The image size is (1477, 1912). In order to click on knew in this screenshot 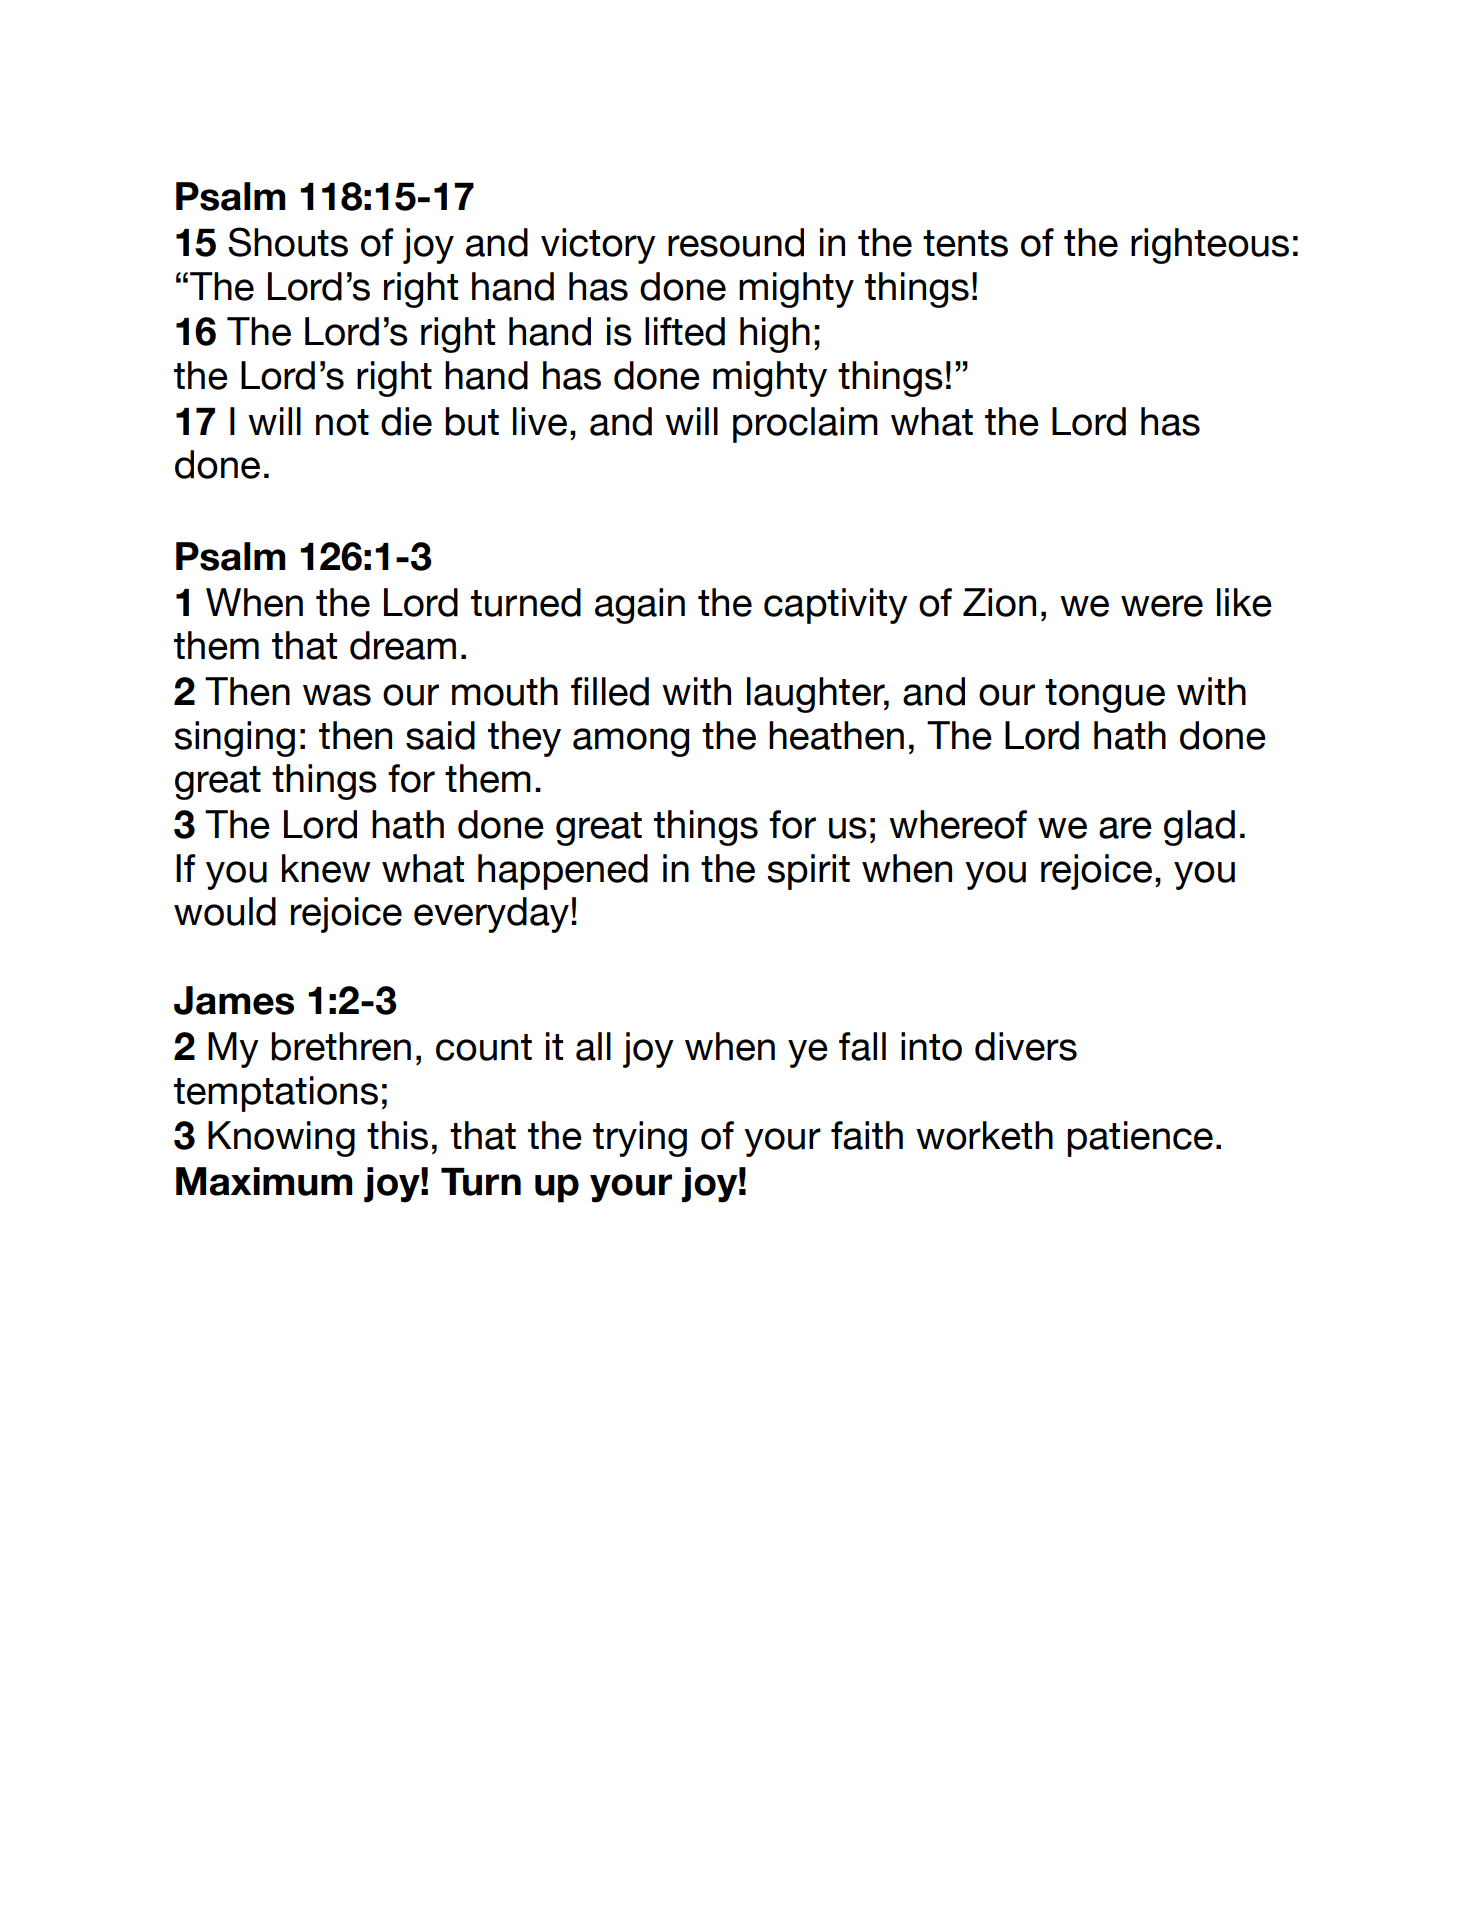, I will do `click(326, 868)`.
